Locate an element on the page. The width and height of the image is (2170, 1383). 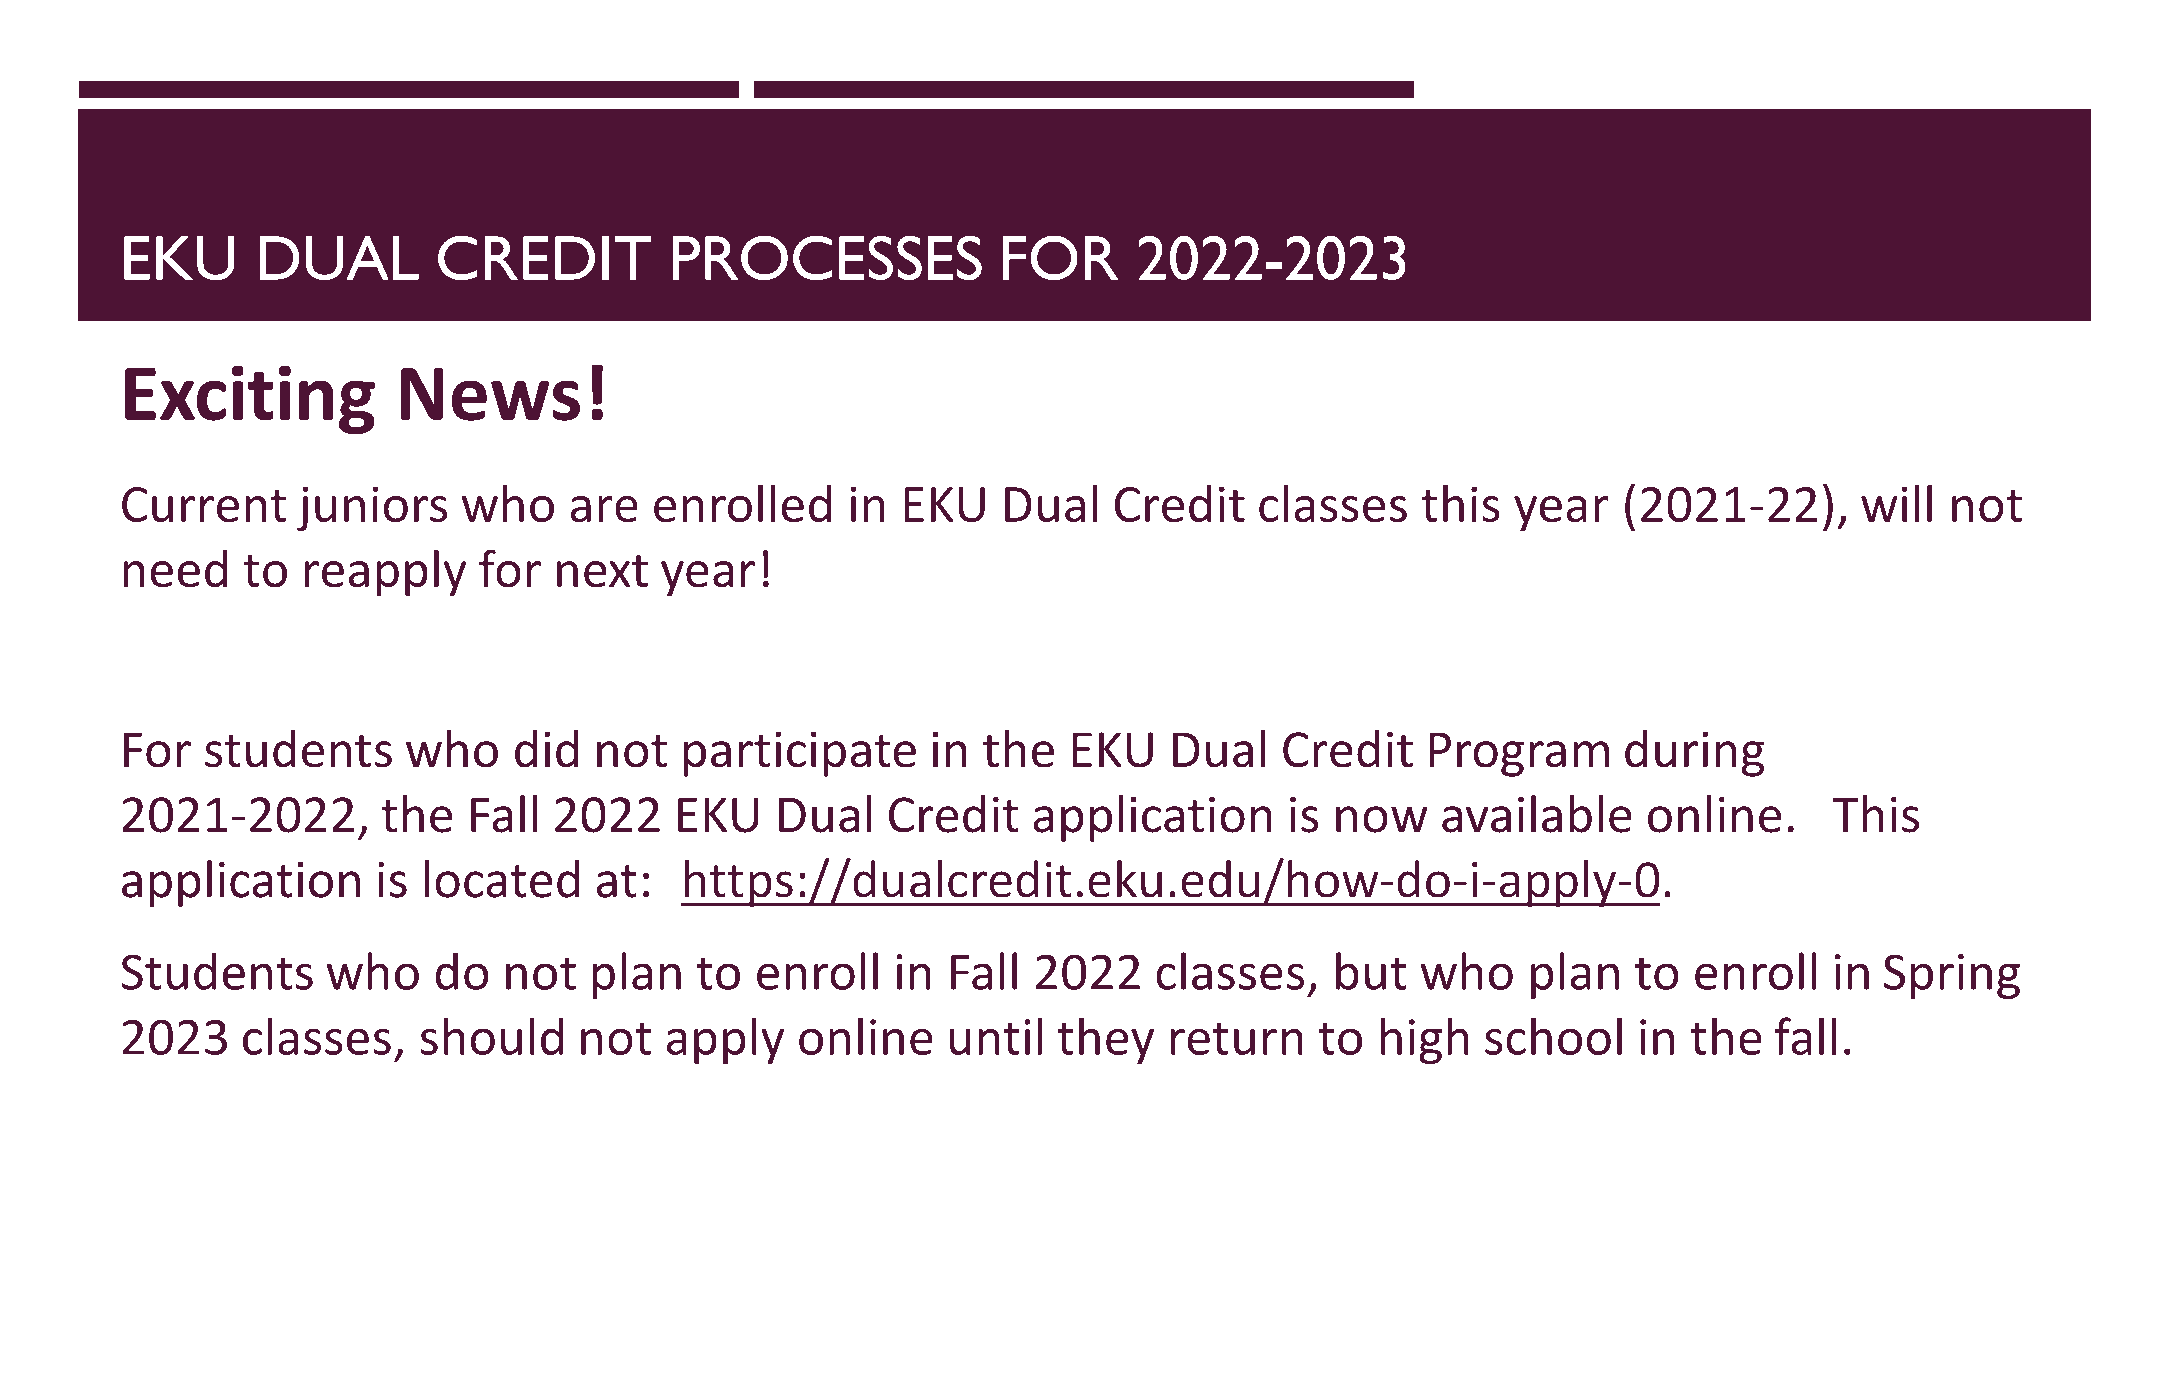
PROCESSES is located at coordinates (827, 257).
